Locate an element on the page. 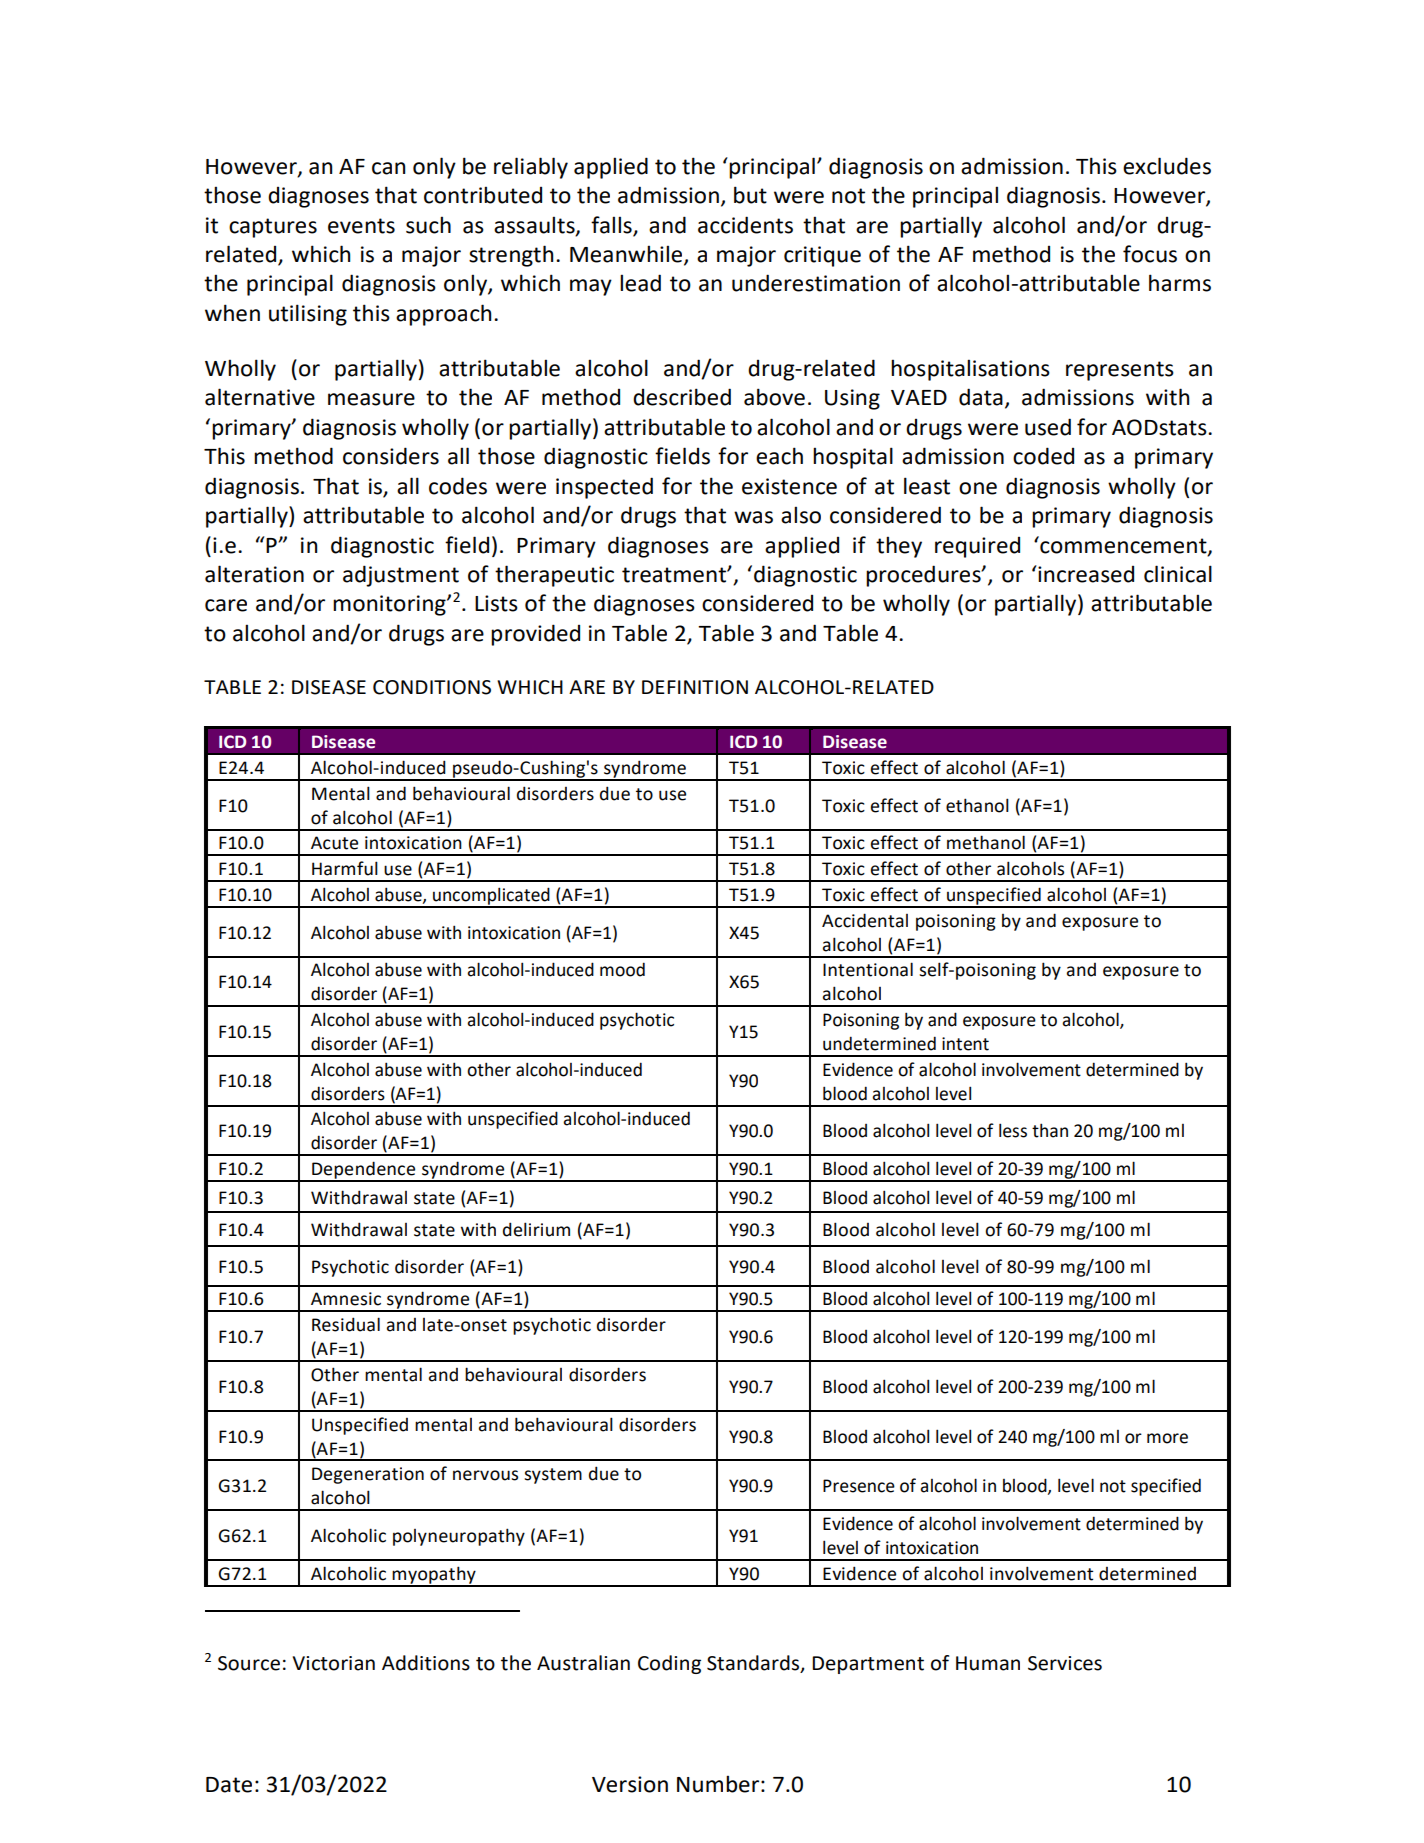 This page has width=1424, height=1843. Accidental is located at coordinates (865, 920).
